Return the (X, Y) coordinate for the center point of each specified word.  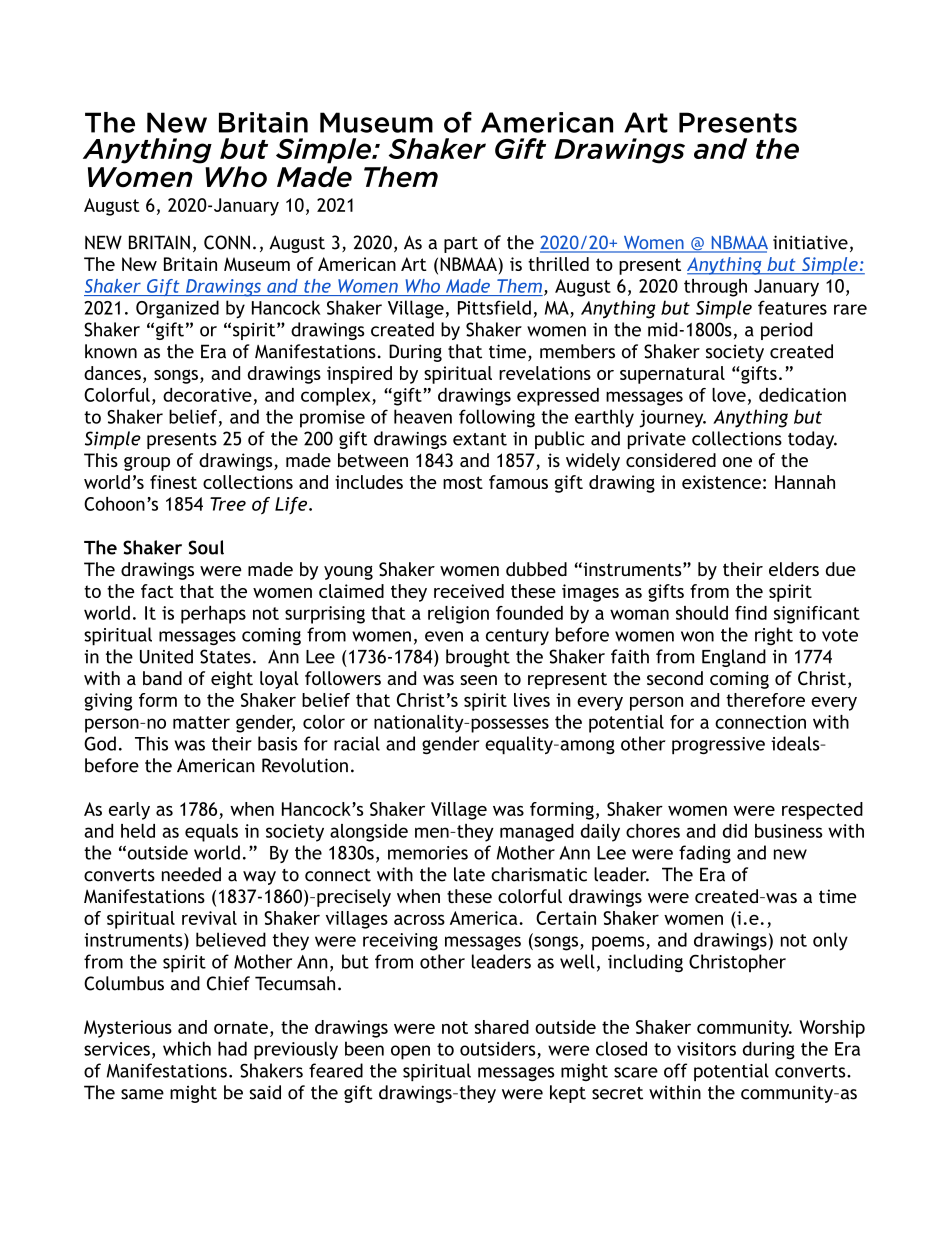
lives (532, 700)
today (812, 440)
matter (201, 722)
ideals (796, 743)
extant (480, 439)
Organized (177, 309)
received (469, 591)
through (715, 288)
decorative (207, 395)
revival (209, 918)
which (187, 1048)
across (419, 920)
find (751, 613)
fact (157, 591)
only (830, 941)
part (461, 245)
